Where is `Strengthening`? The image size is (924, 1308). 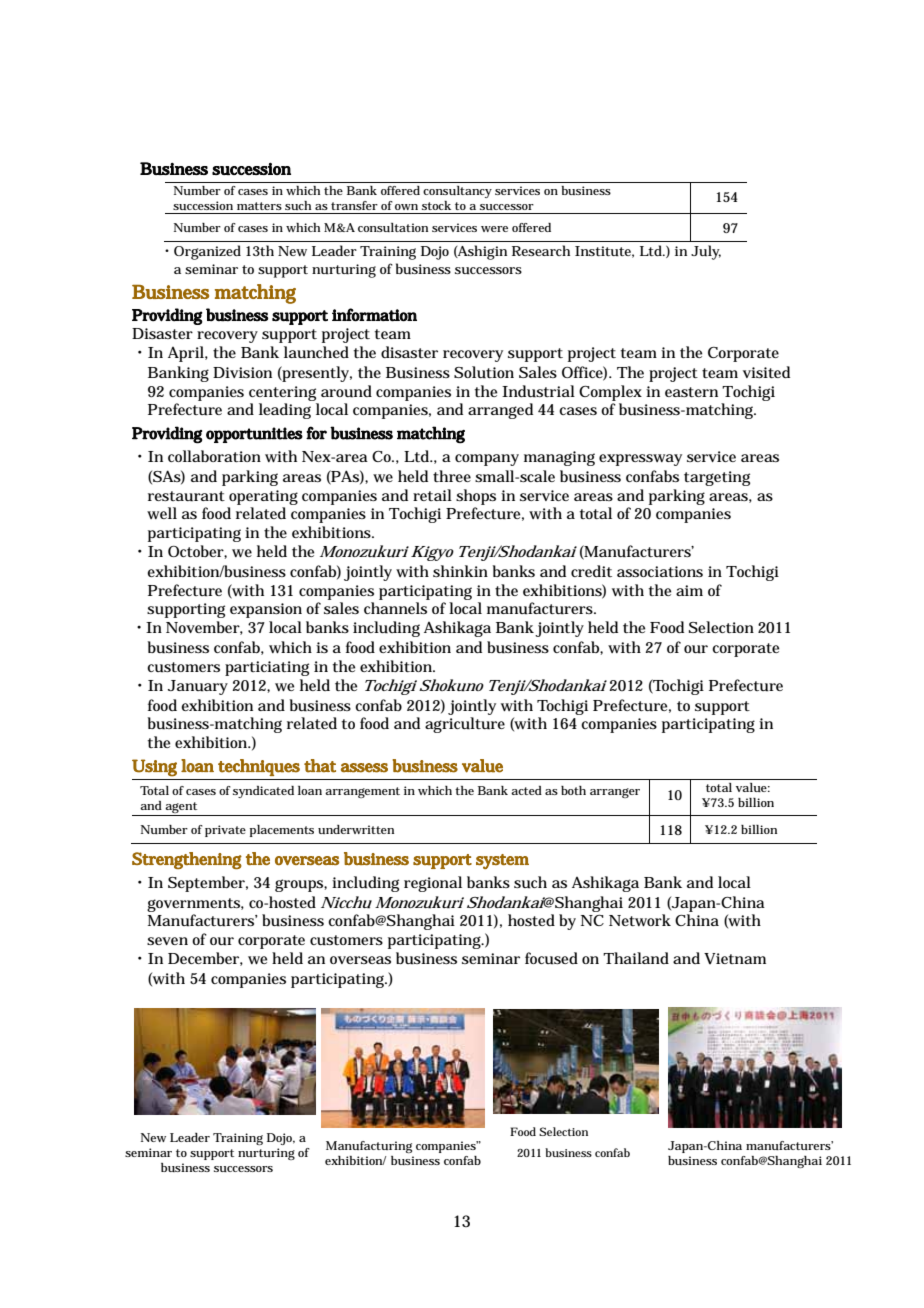
Strengthening is located at coordinates (187, 860).
